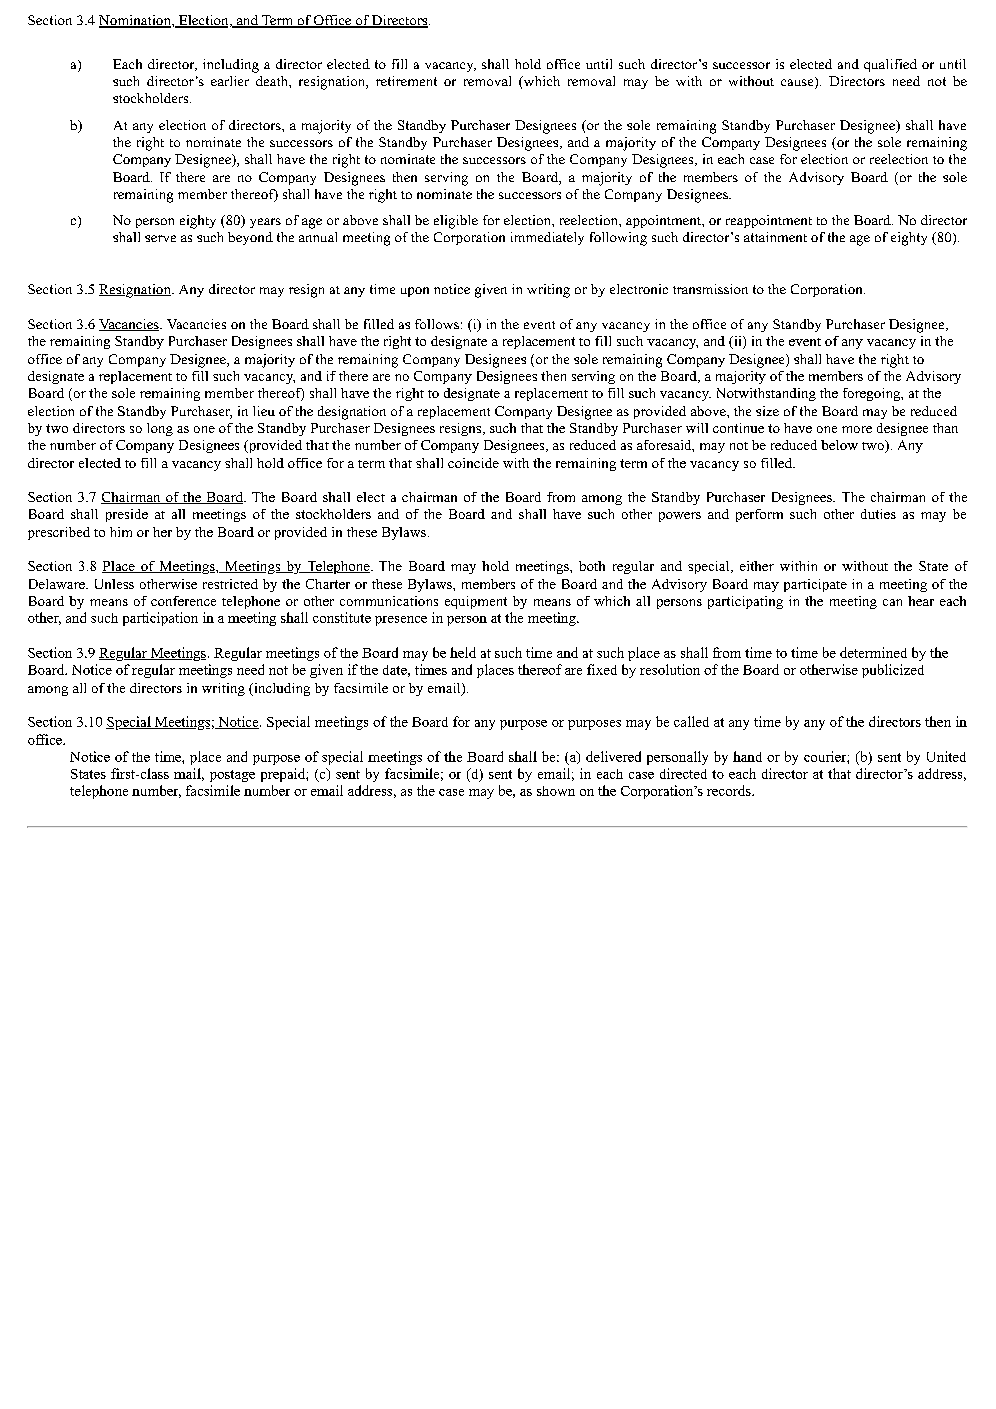 This screenshot has height=1409, width=996. Describe the element at coordinates (476, 602) in the screenshot. I see `equipment` at that location.
